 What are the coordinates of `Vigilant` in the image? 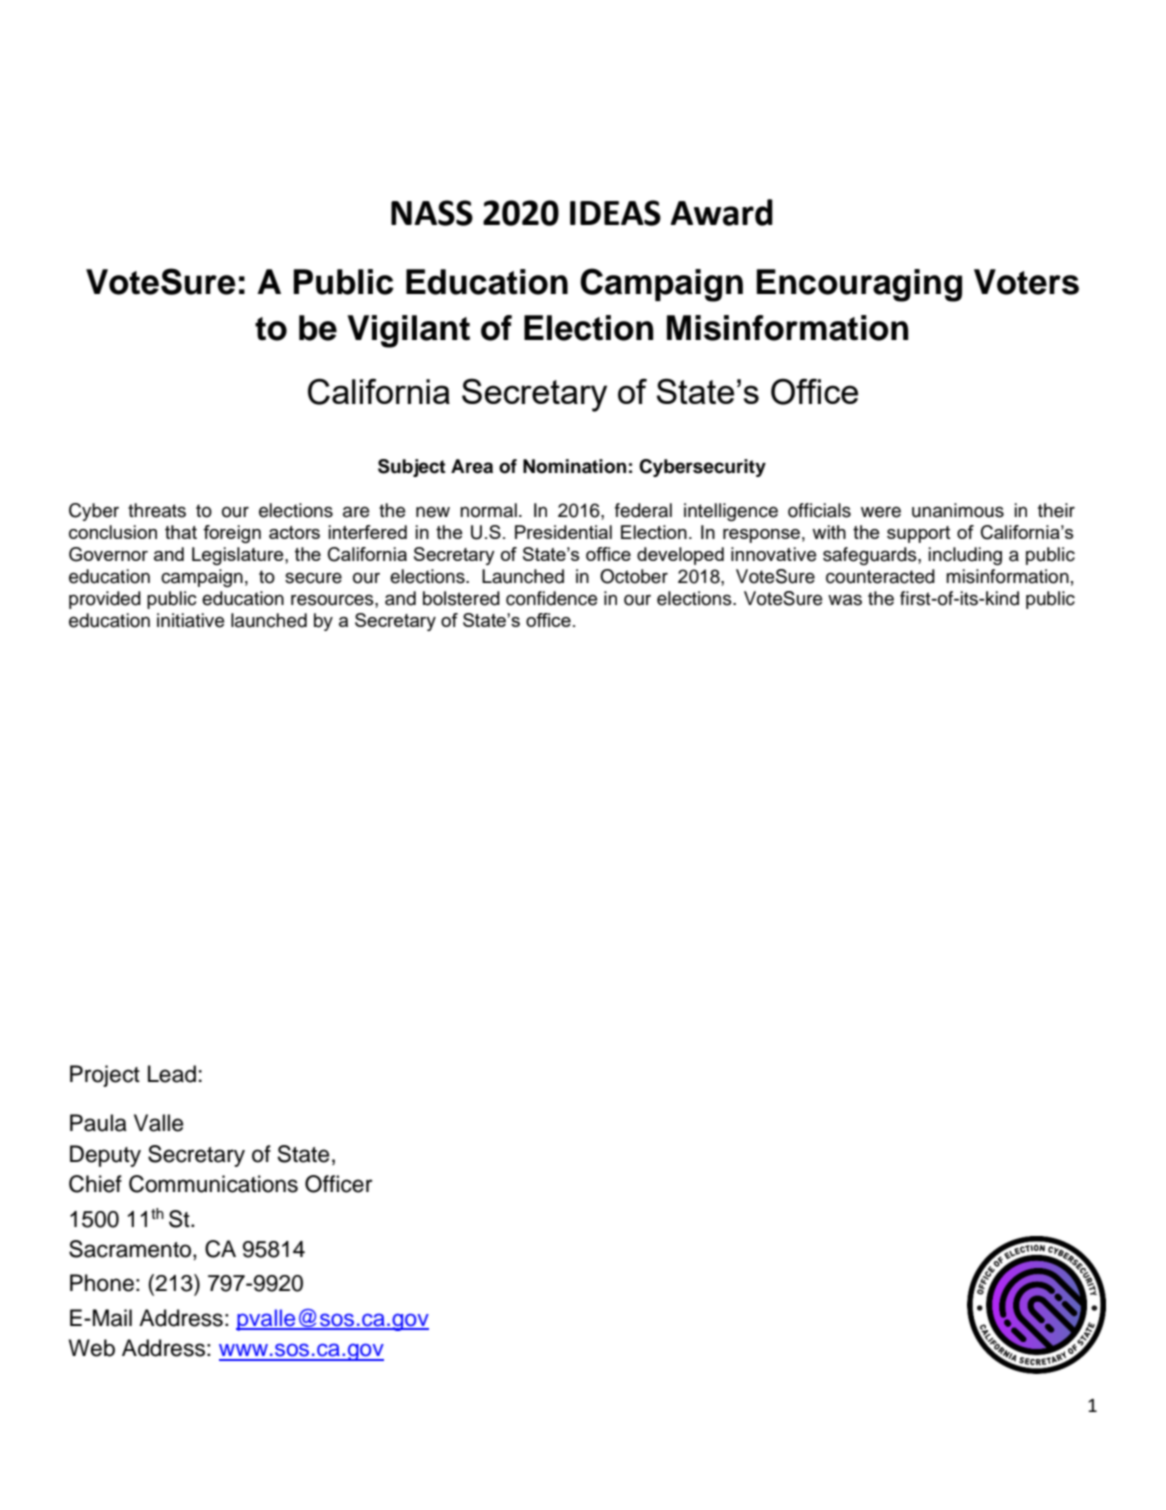 It's located at (408, 331).
